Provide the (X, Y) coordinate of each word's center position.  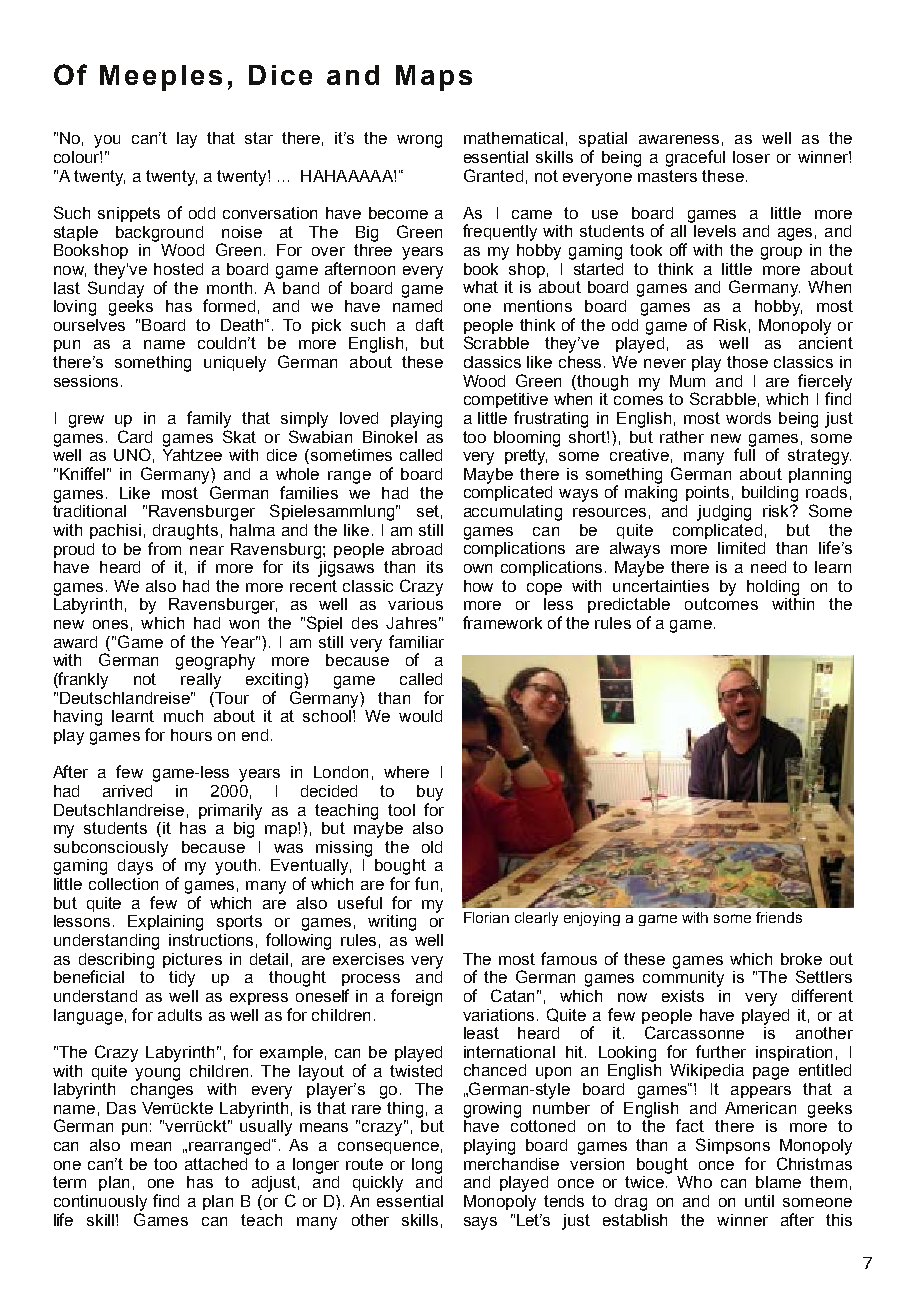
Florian (486, 917)
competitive (506, 400)
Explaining (165, 923)
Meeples (161, 78)
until (759, 1201)
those (747, 362)
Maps (434, 78)
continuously (100, 1203)
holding (773, 588)
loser (751, 157)
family (209, 419)
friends (779, 917)
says (480, 1223)
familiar (416, 641)
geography (215, 662)
